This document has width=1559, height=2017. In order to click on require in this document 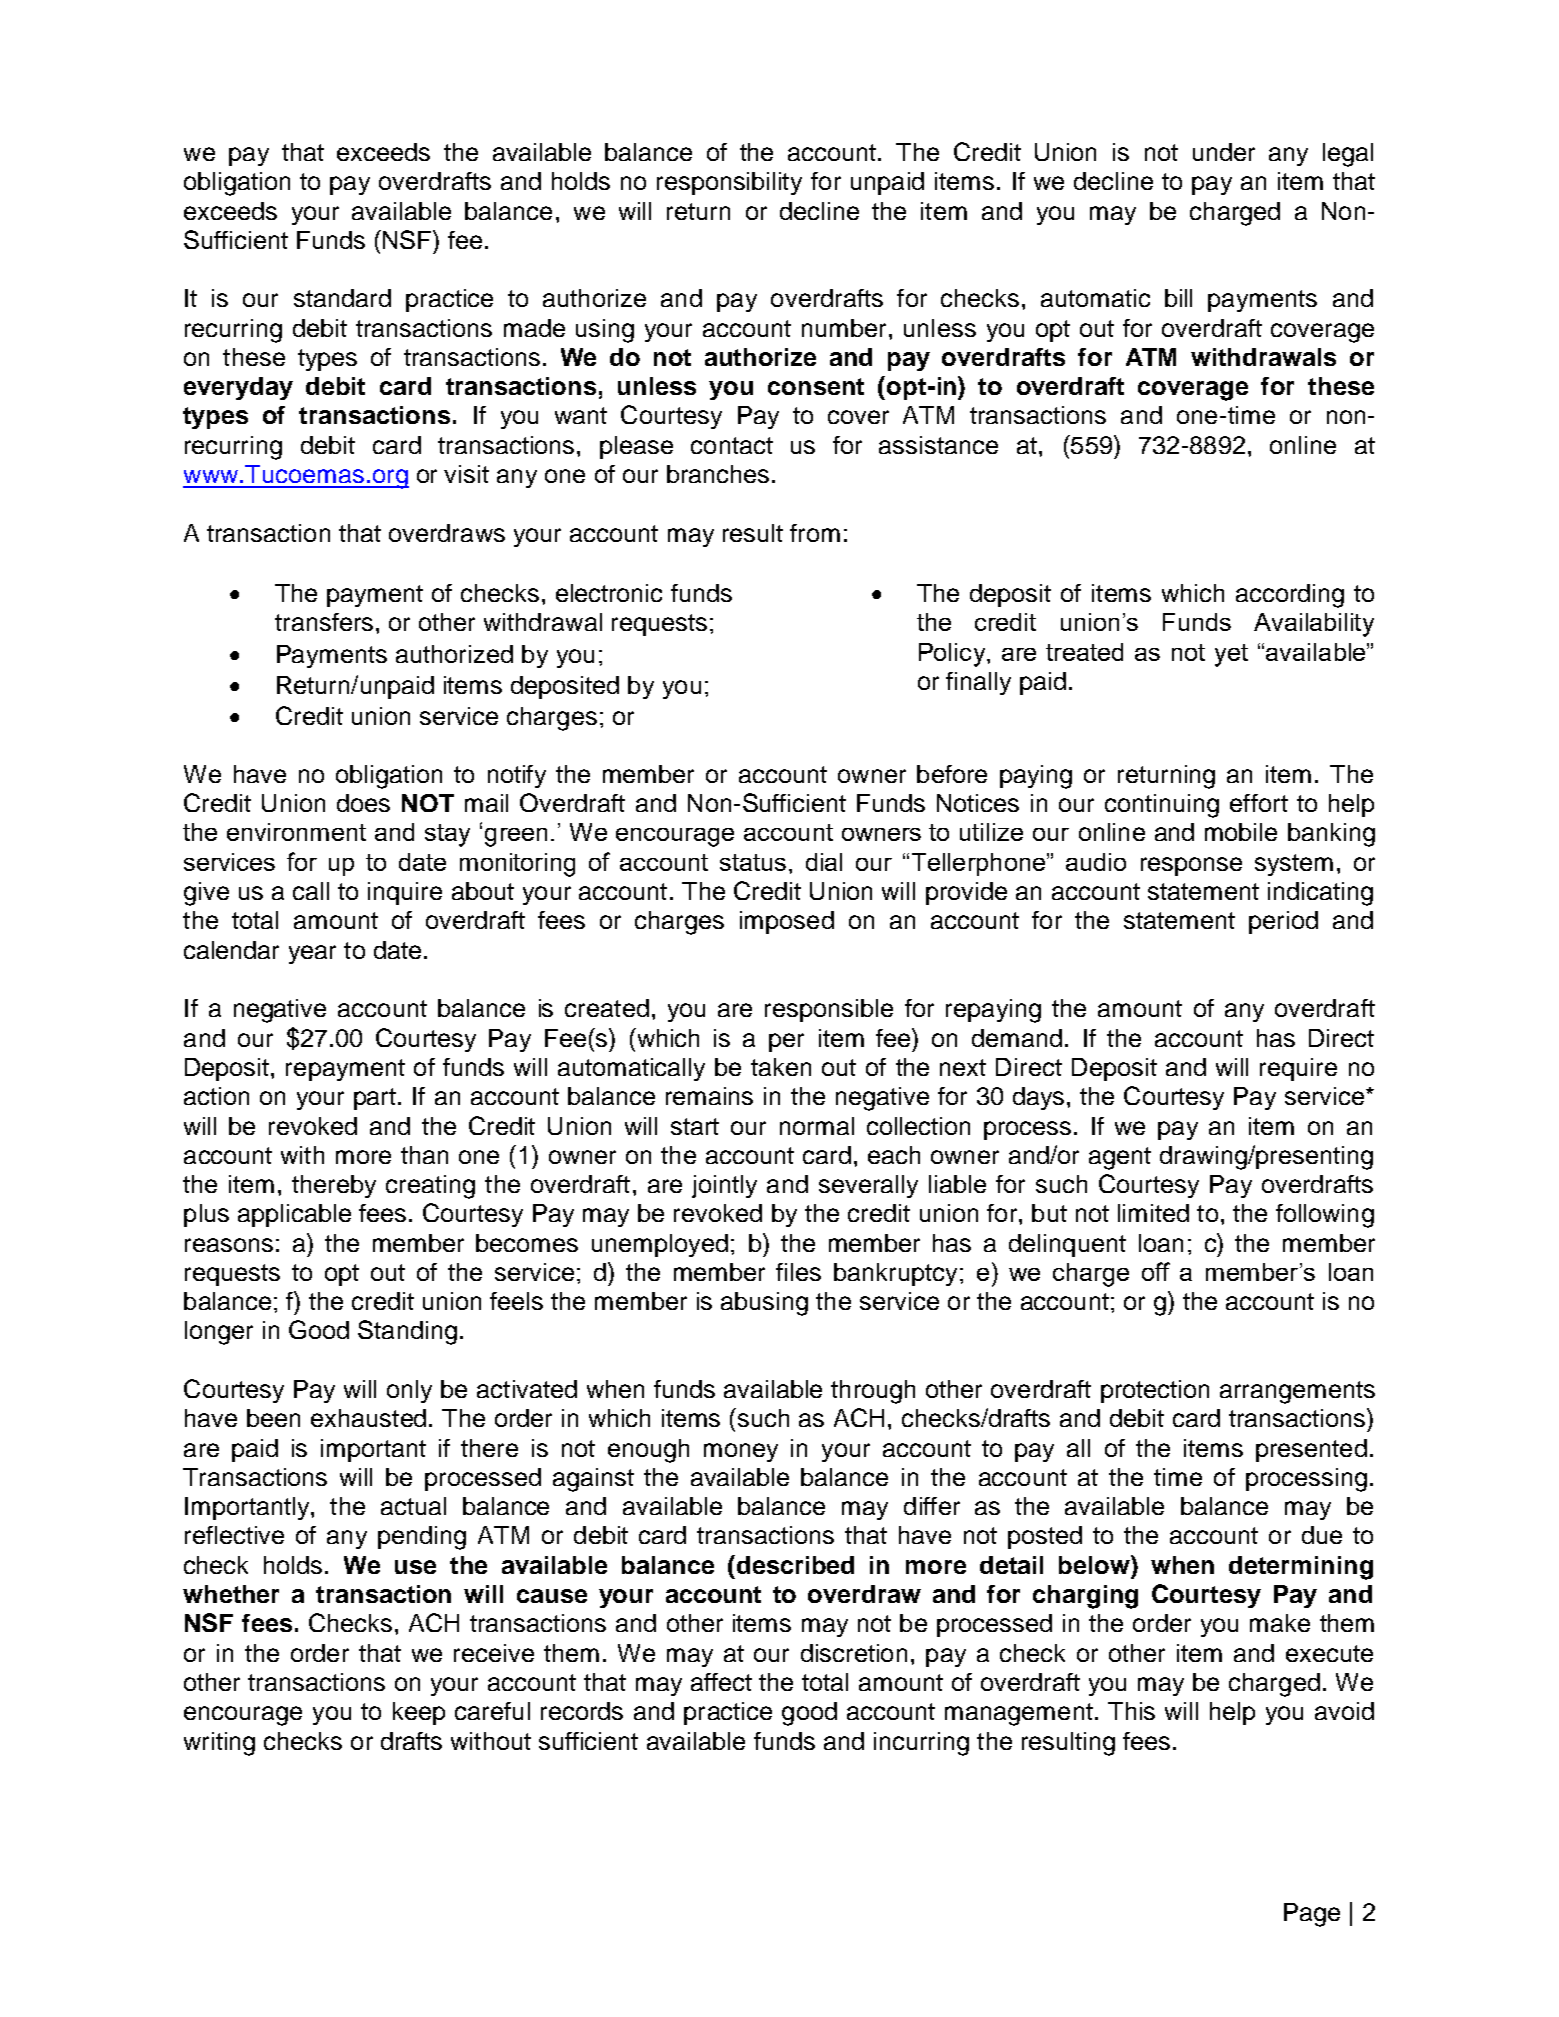, I will do `click(1298, 1069)`.
